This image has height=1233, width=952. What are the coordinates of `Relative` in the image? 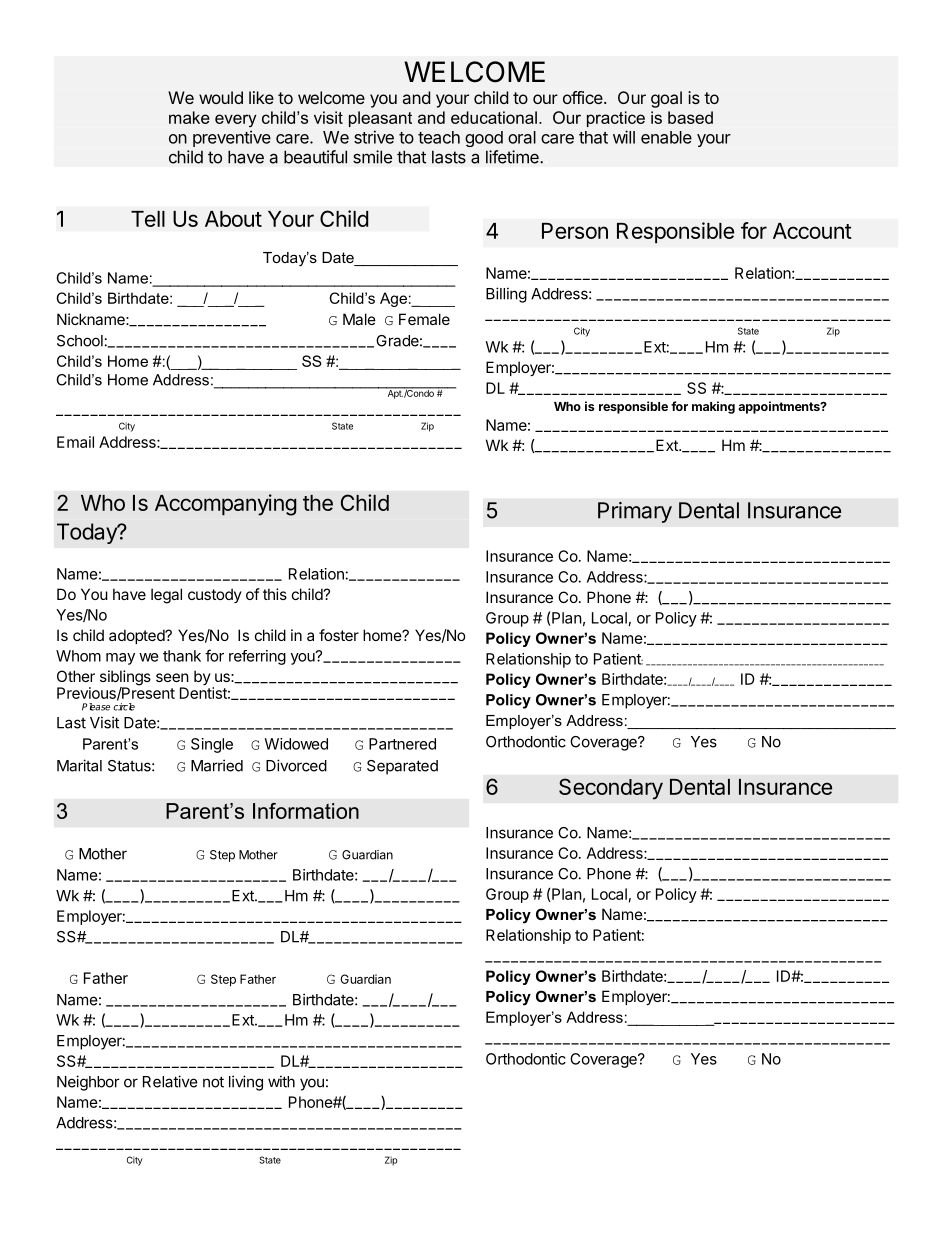 It's located at (170, 1081).
